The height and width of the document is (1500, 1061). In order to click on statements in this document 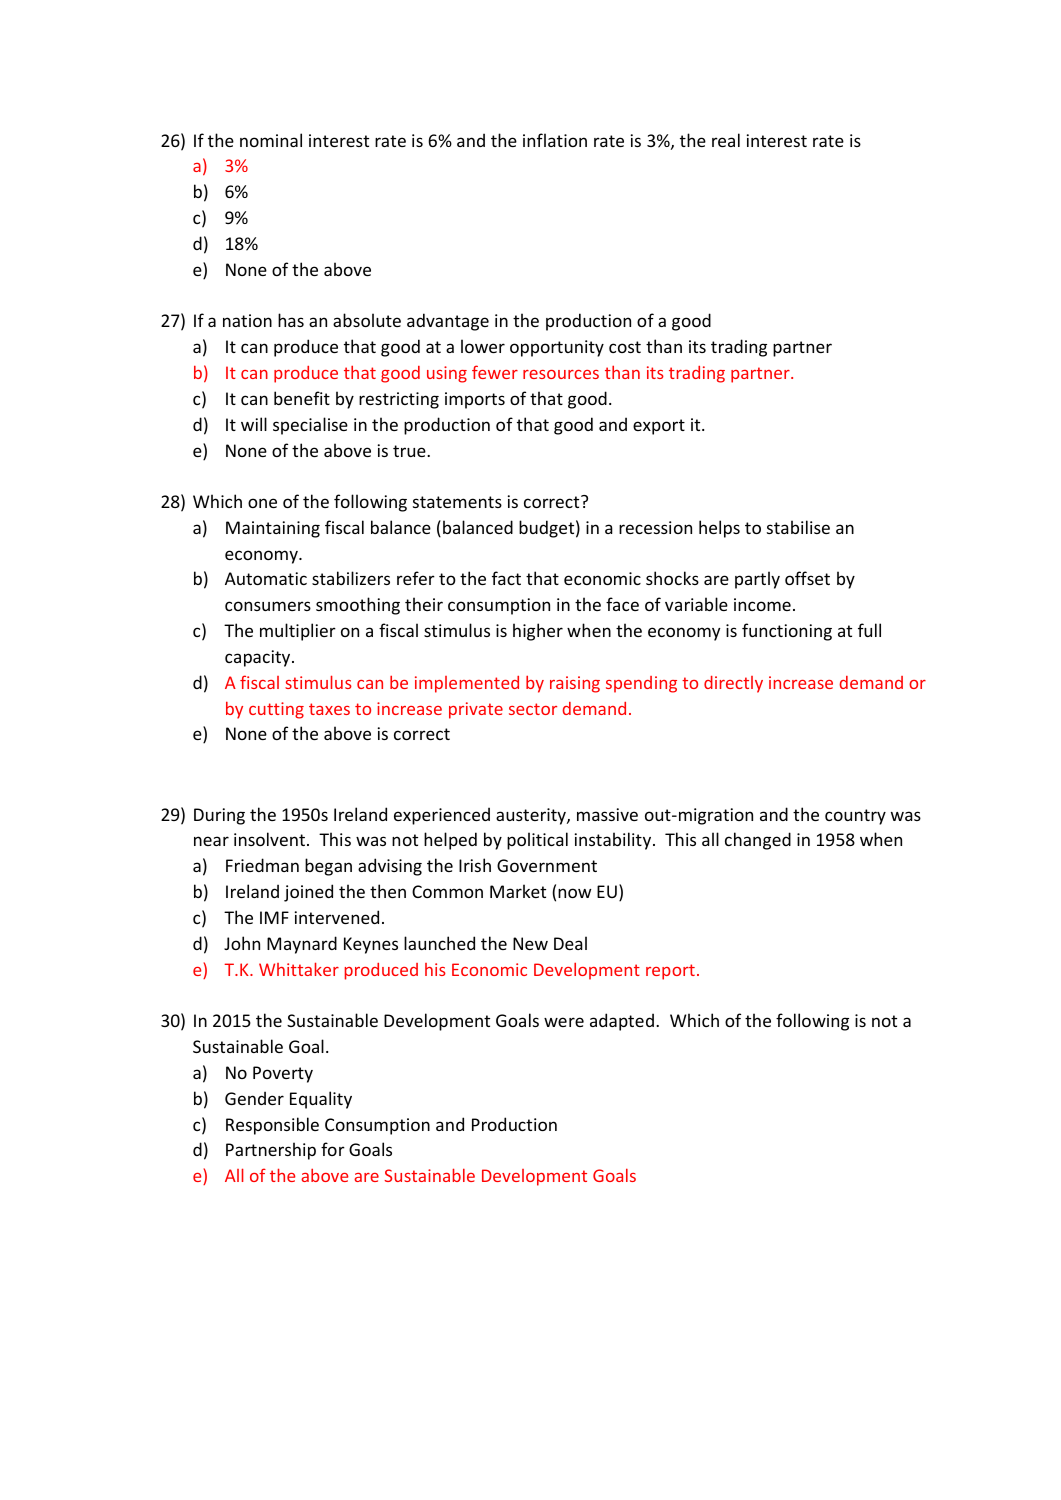, I will do `click(457, 502)`.
